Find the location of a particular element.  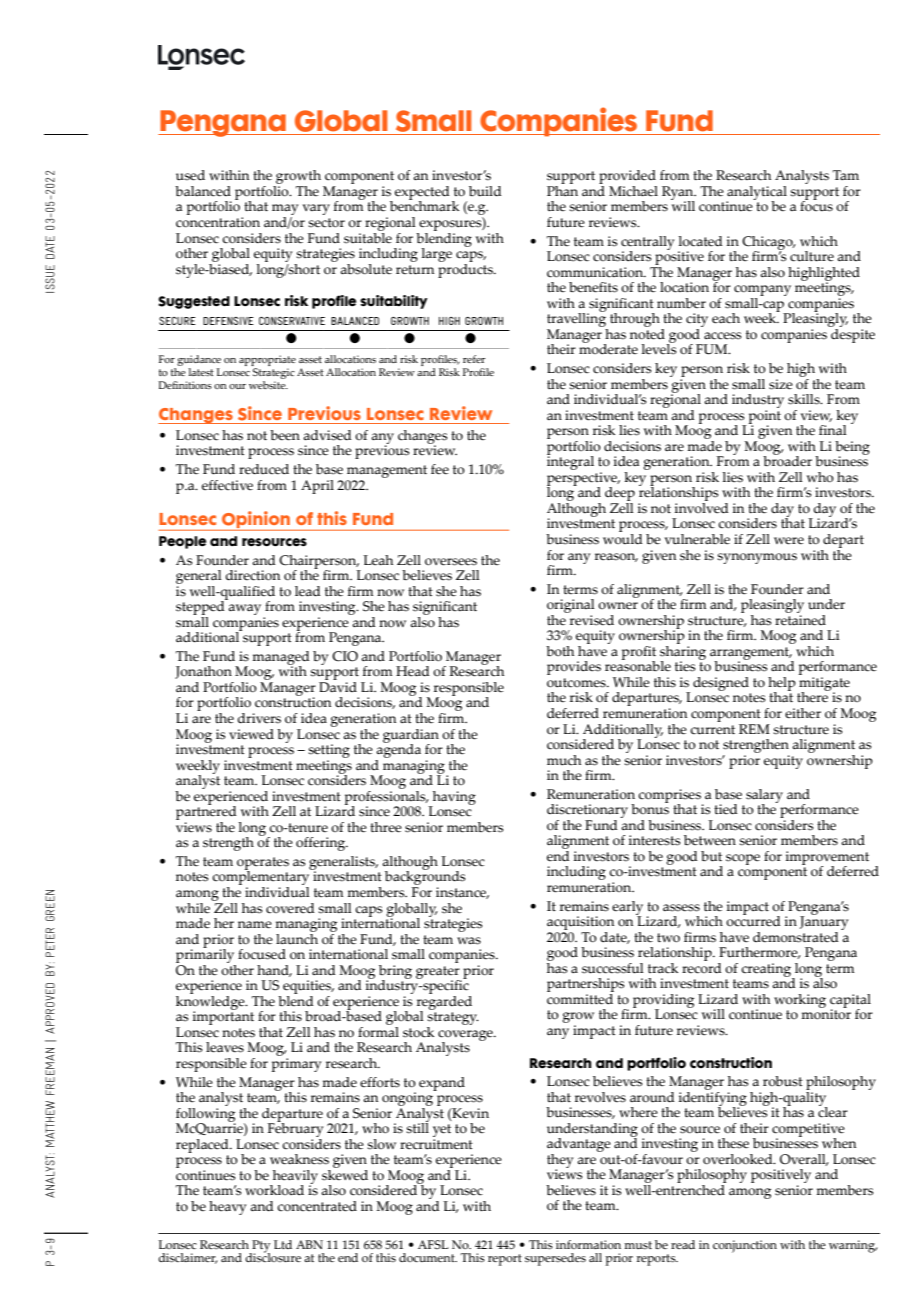

integral is located at coordinates (570, 462).
